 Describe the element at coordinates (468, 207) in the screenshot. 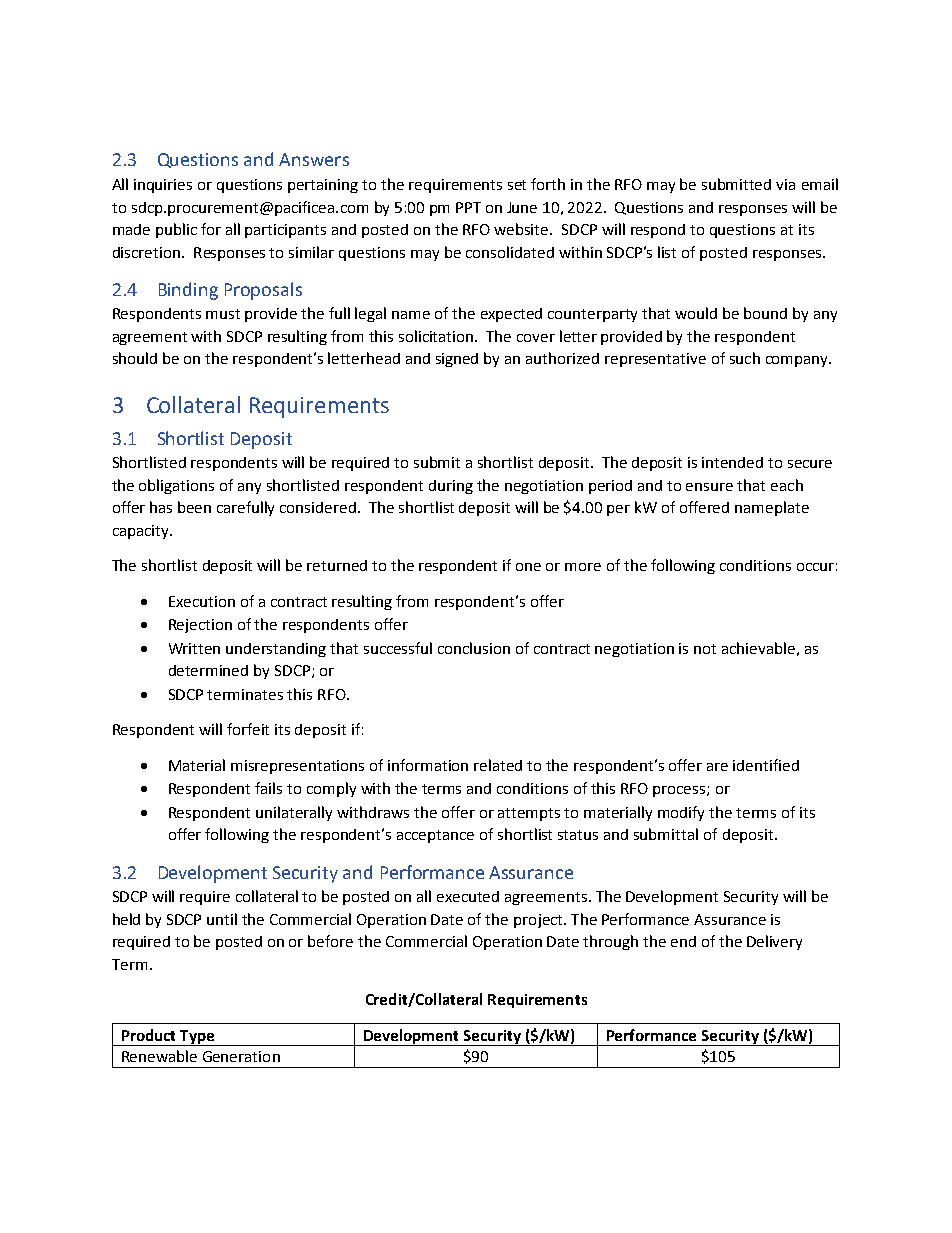

I see `PPT` at that location.
